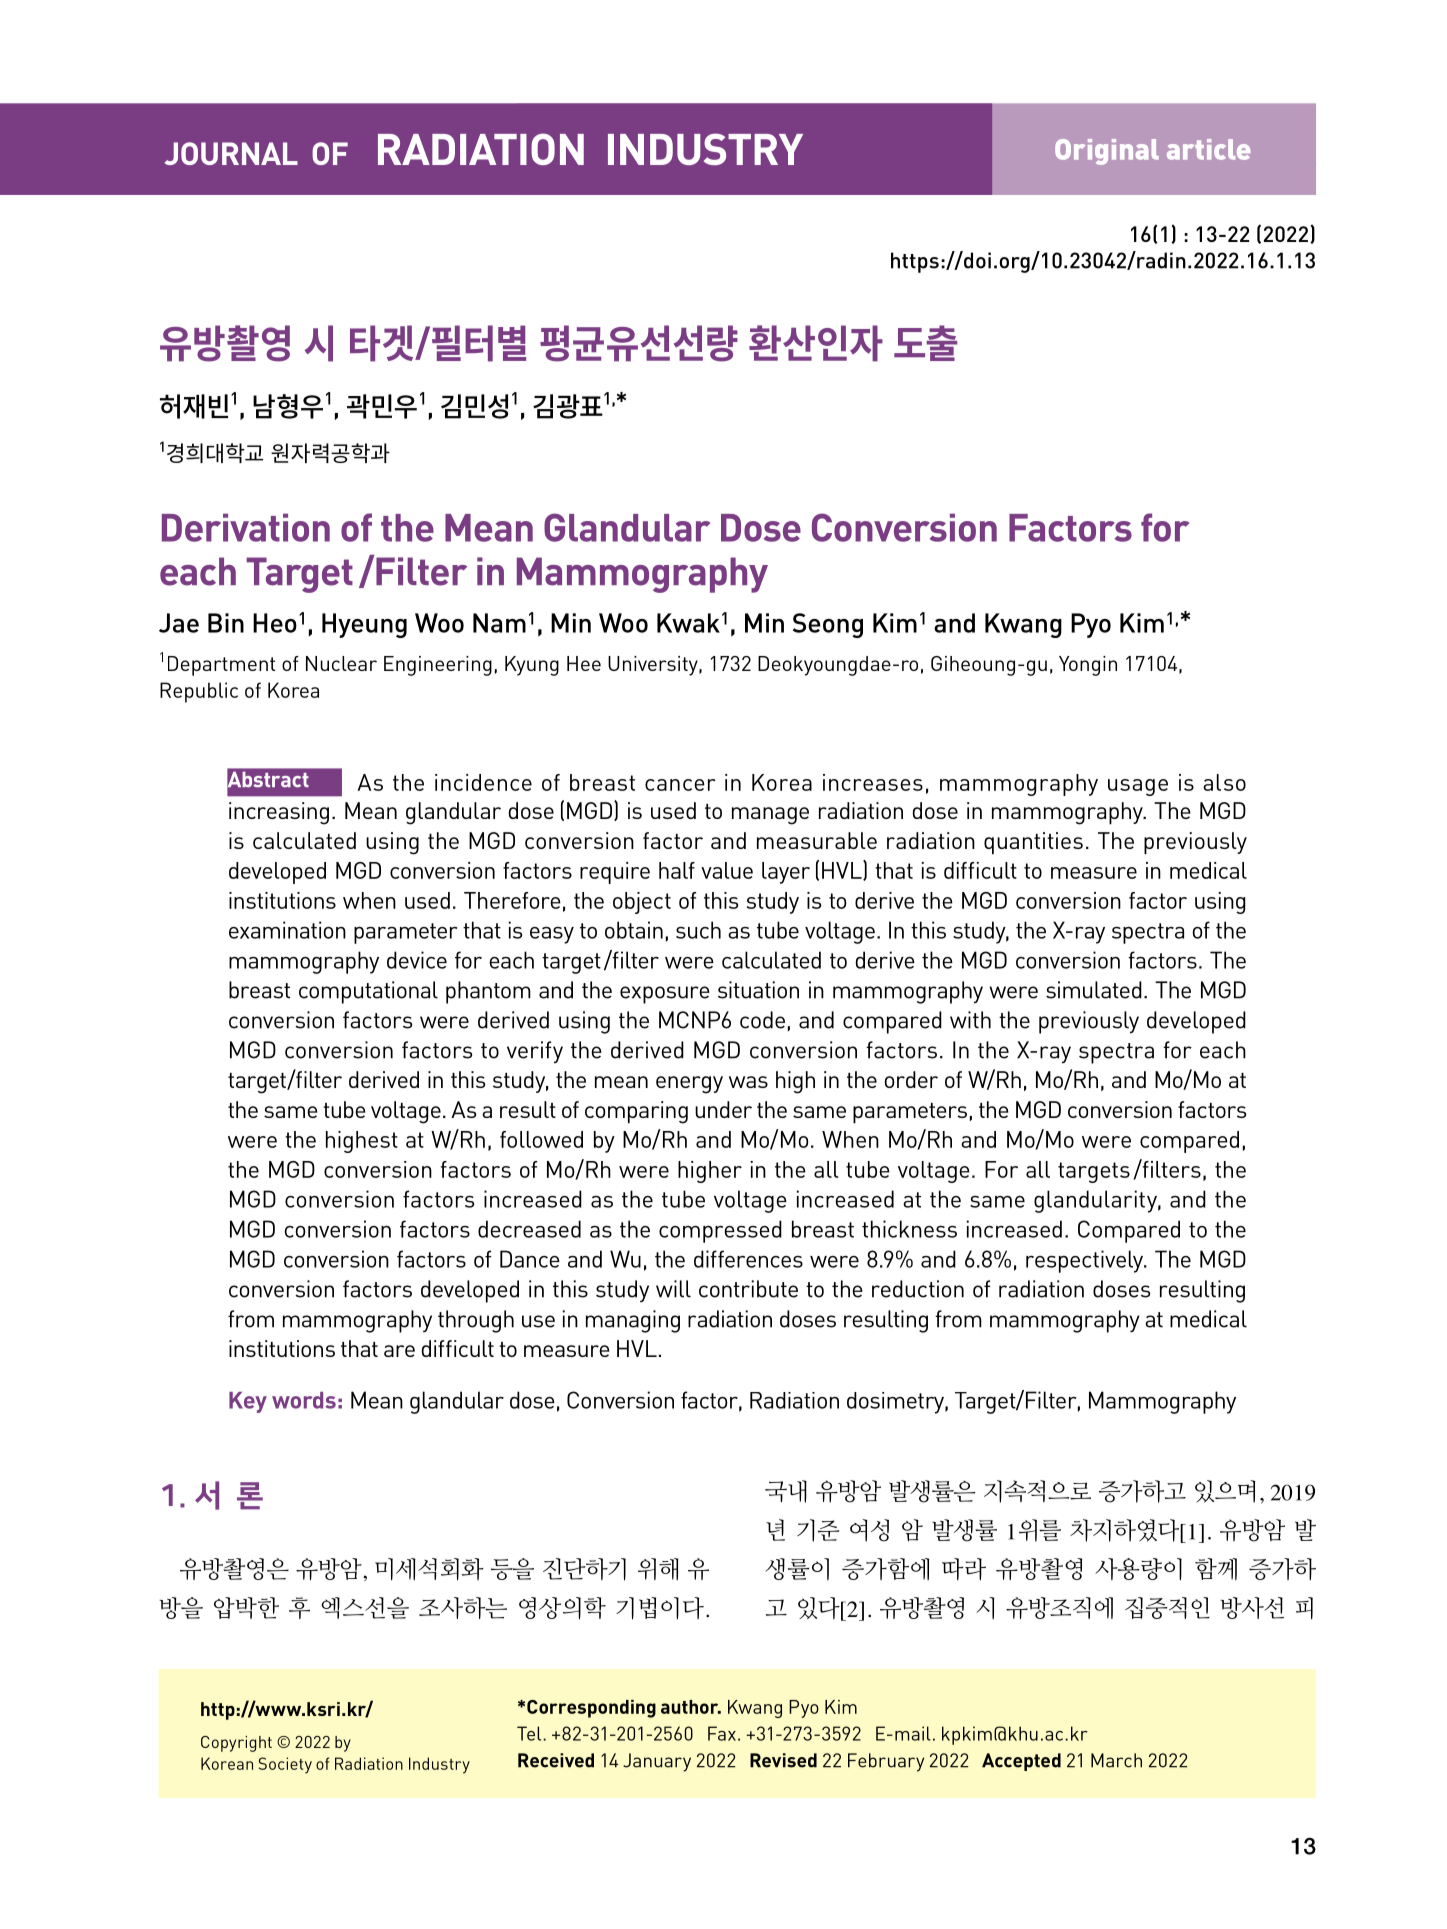 This screenshot has height=1929, width=1447. I want to click on Nuclear, so click(341, 663).
